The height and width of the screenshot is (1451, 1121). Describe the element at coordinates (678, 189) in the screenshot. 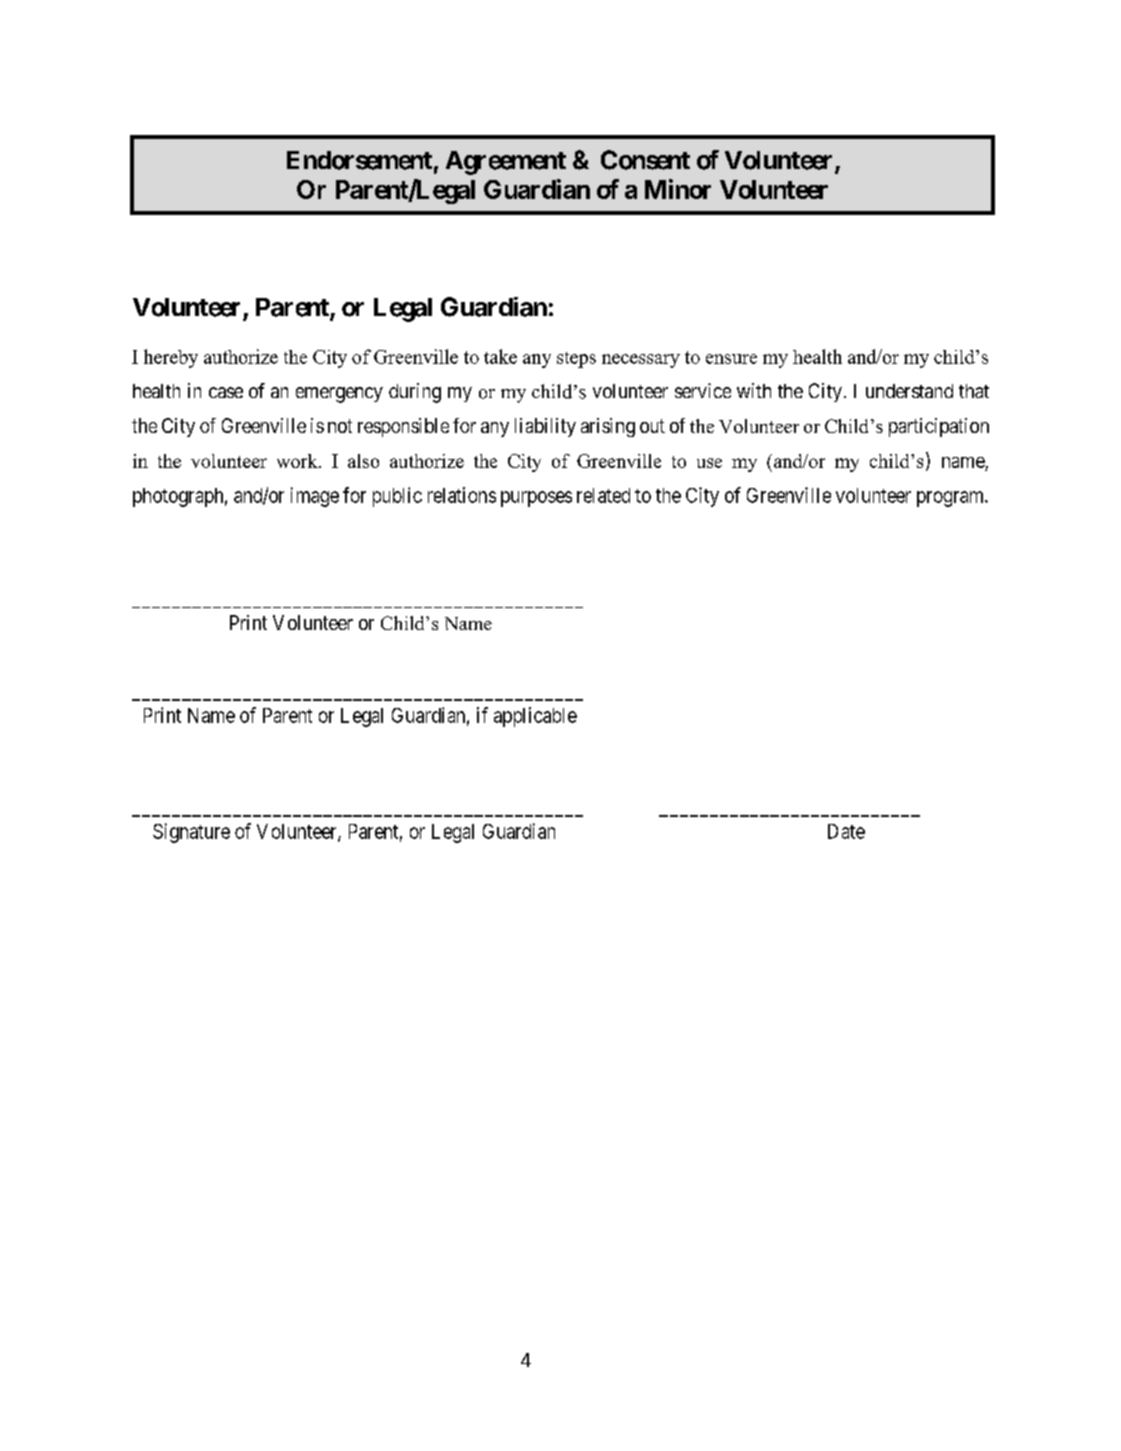

I see `Minor` at that location.
